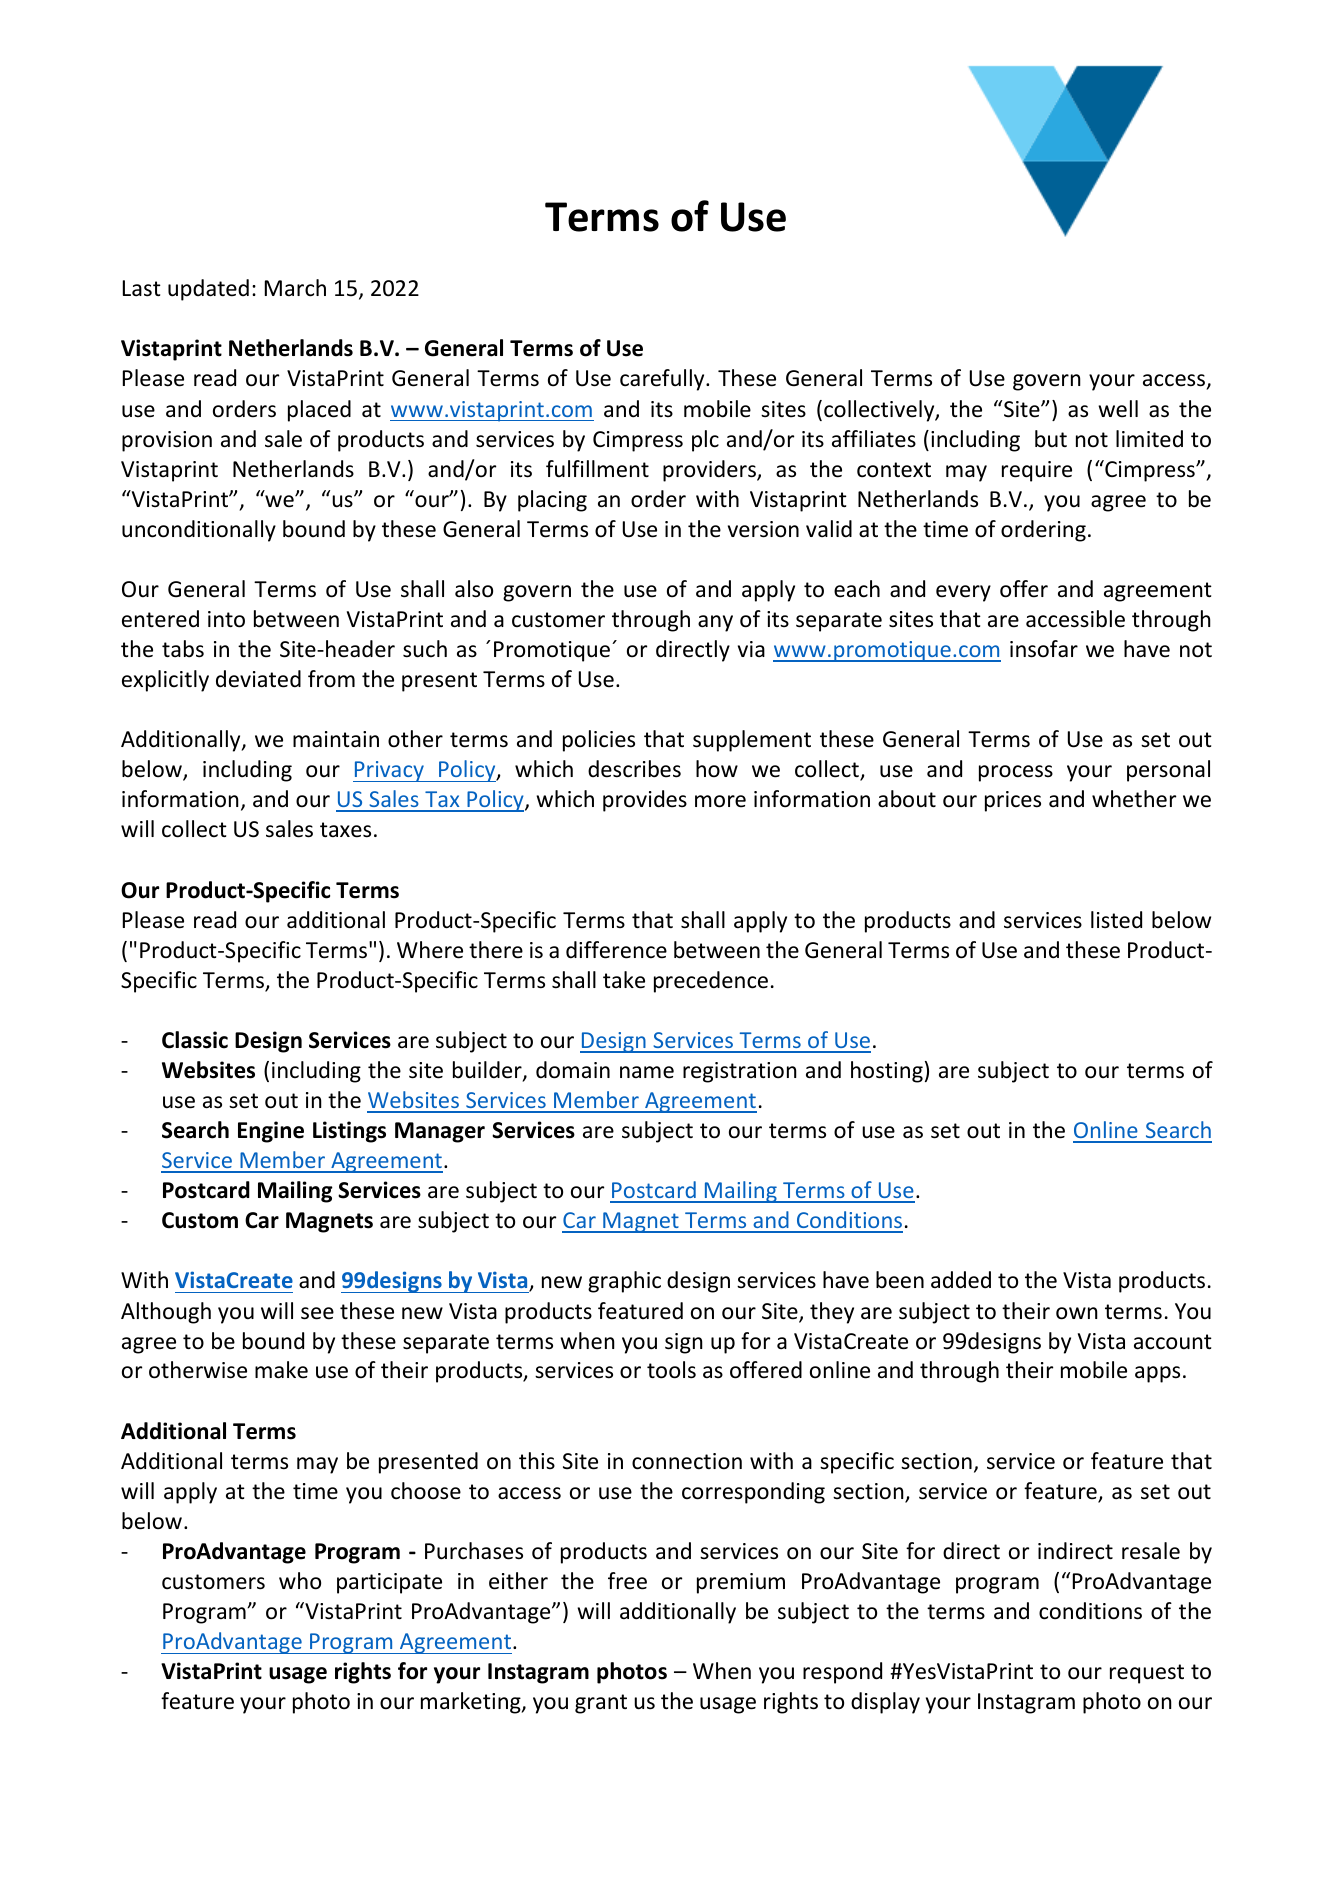 The height and width of the document is (1885, 1333). Describe the element at coordinates (647, 1072) in the document. I see `name` at that location.
